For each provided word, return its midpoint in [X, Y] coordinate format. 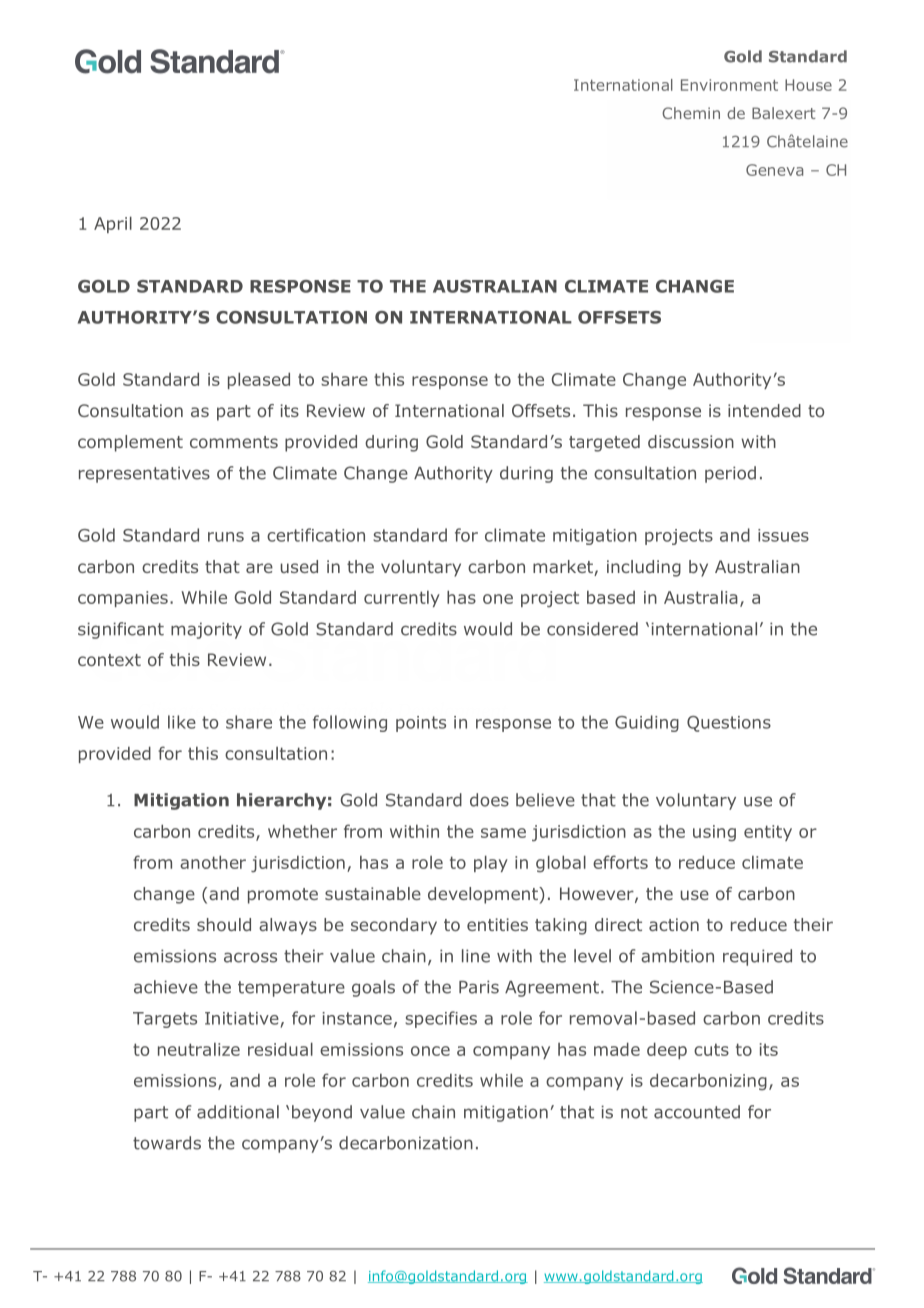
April [113, 224]
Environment [729, 85]
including [644, 568]
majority [206, 630]
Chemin [691, 113]
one [498, 599]
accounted [697, 1112]
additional [238, 1112]
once [430, 1051]
